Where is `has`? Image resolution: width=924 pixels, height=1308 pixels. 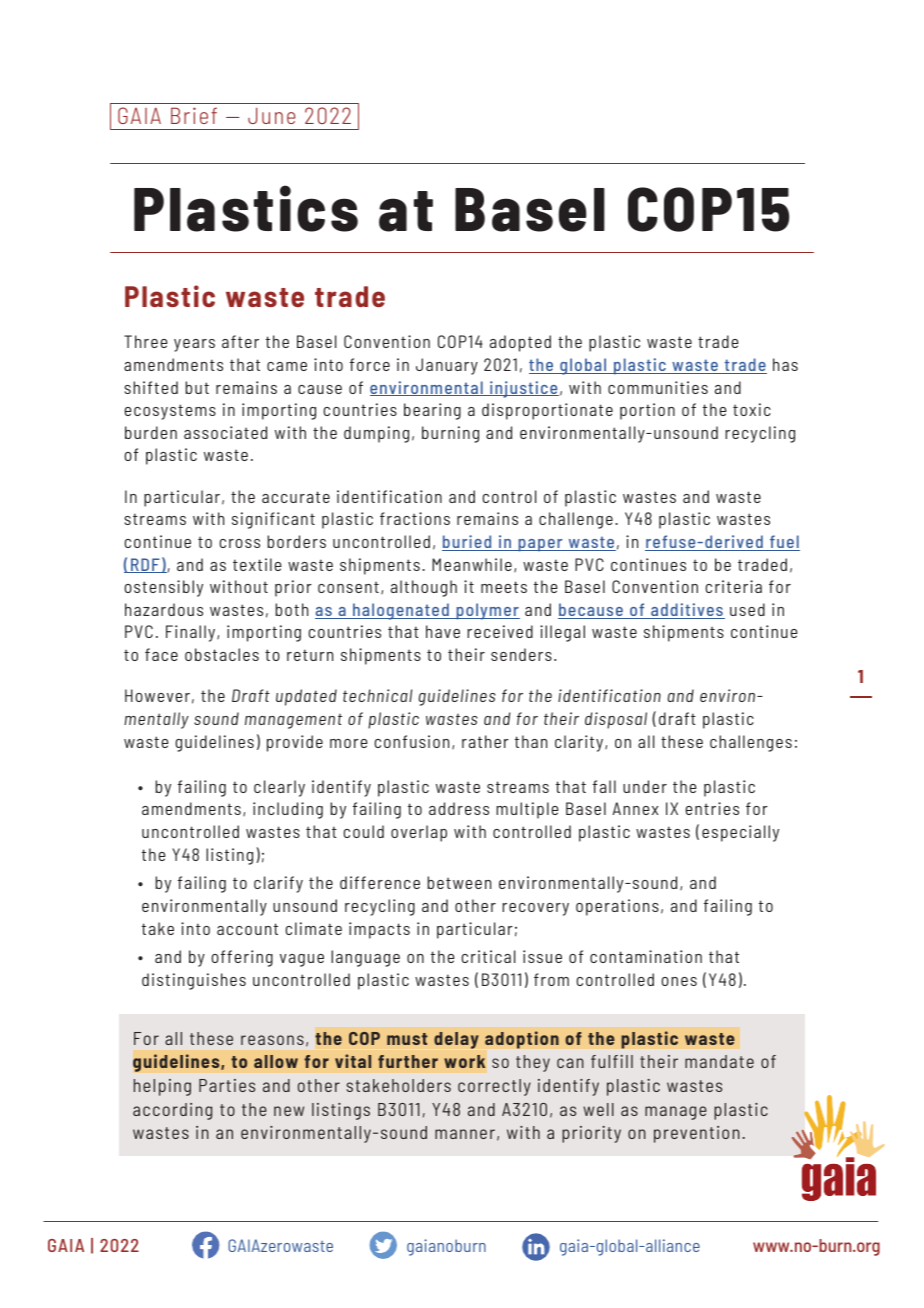
has is located at coordinates (785, 364).
